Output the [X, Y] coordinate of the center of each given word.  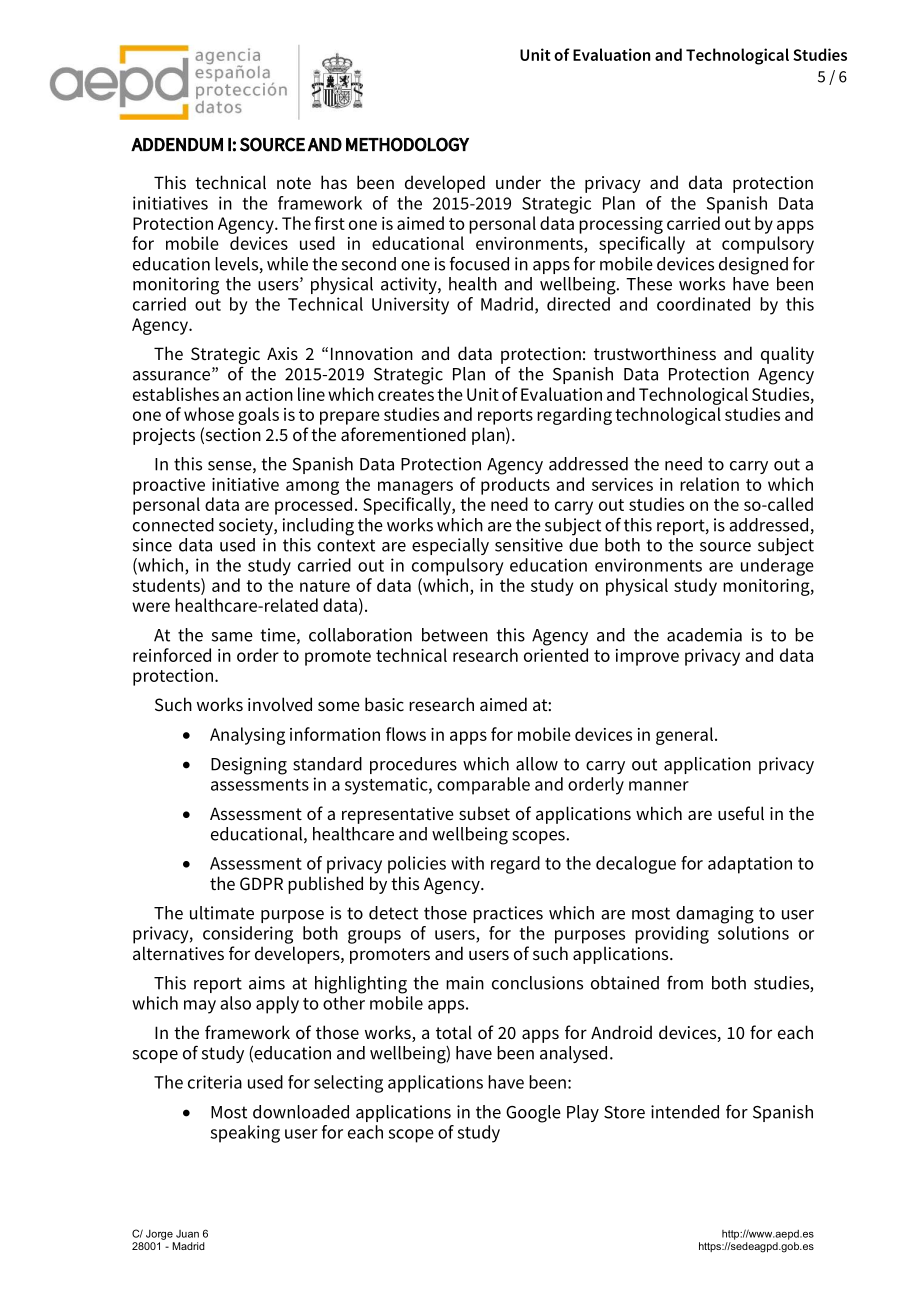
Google [533, 1114]
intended [685, 1112]
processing [621, 225]
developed [445, 184]
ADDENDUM [177, 145]
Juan [187, 1234]
